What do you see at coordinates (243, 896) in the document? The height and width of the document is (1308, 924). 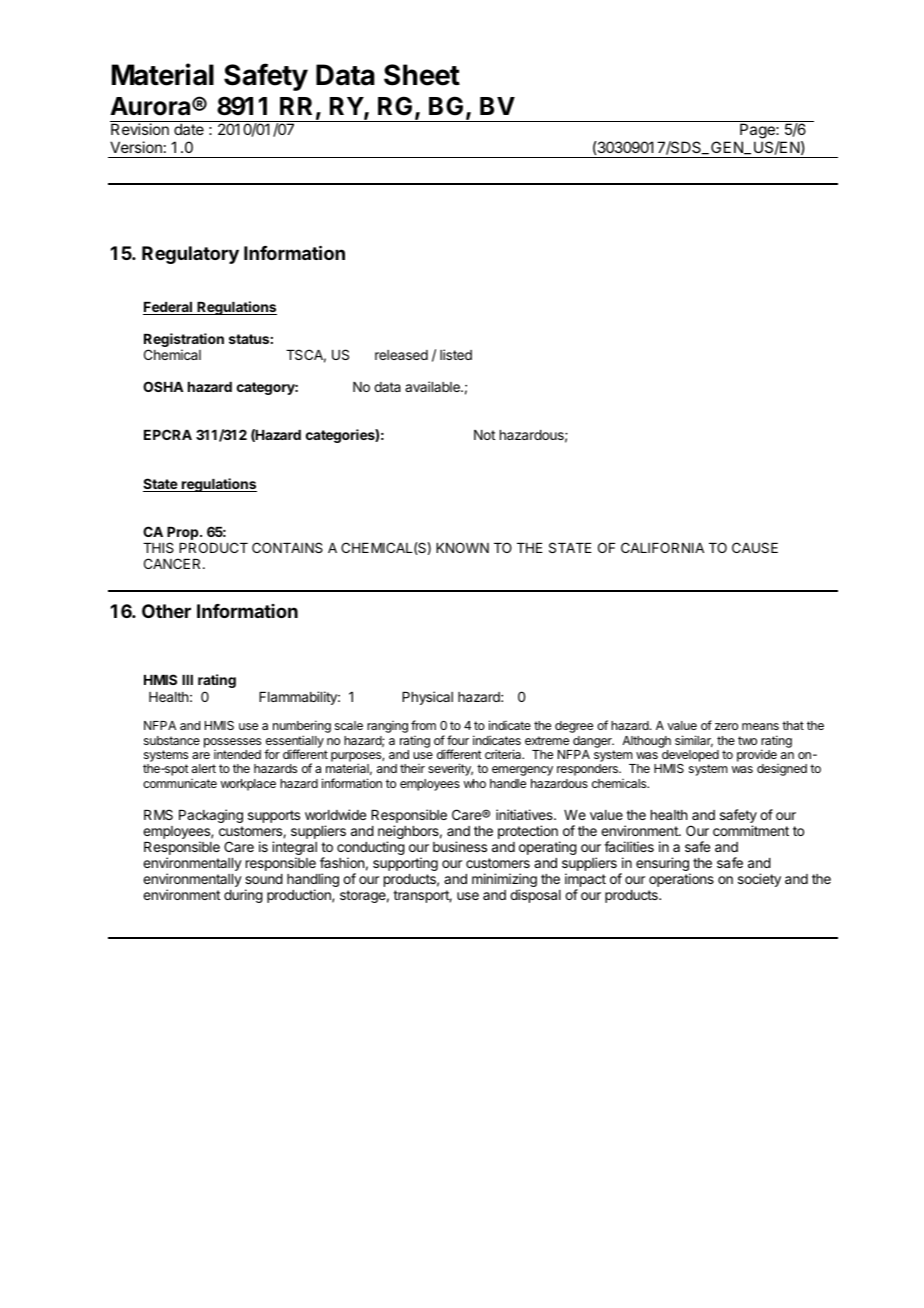 I see `during` at bounding box center [243, 896].
